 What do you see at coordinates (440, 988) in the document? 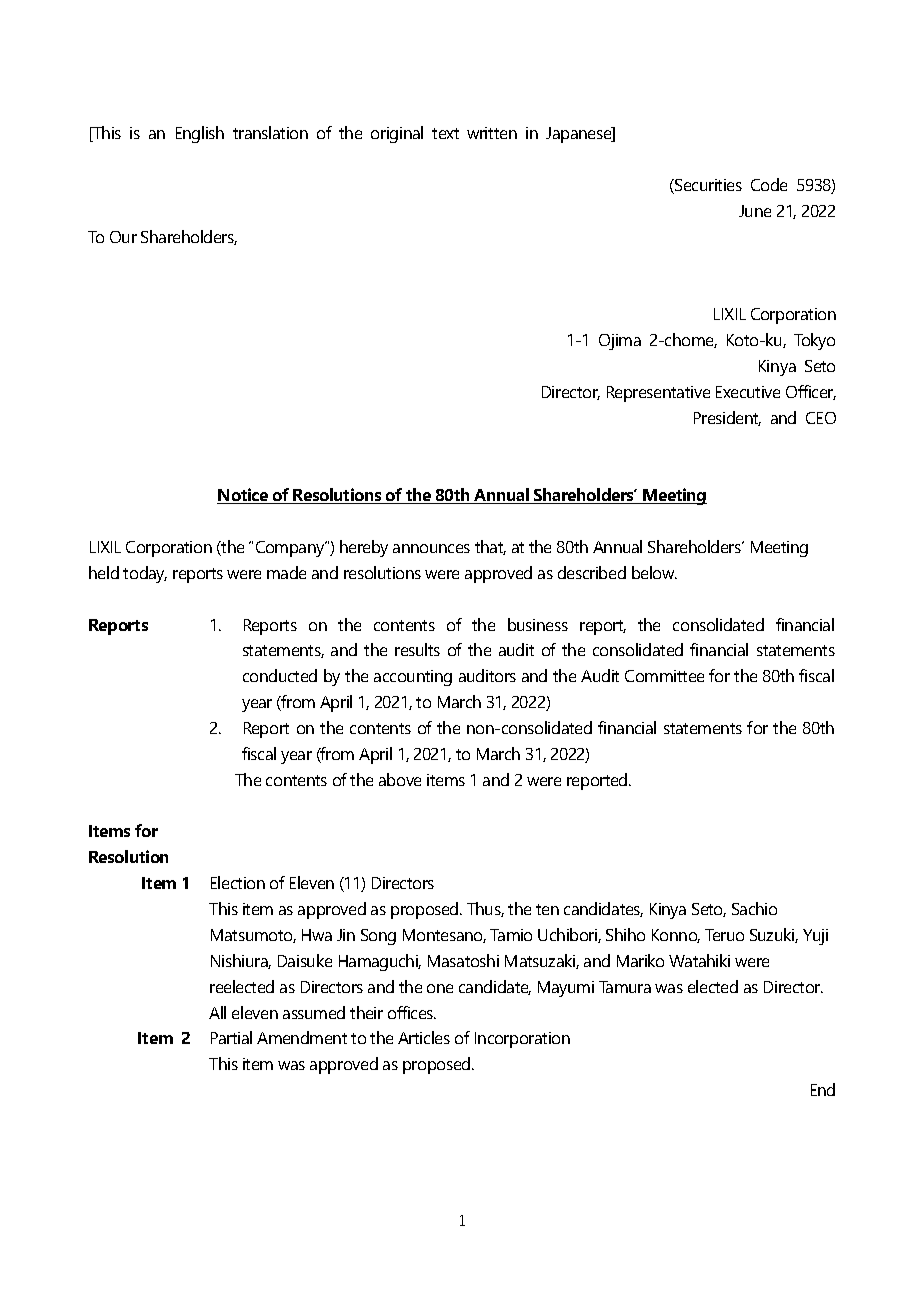
I see `one` at bounding box center [440, 988].
